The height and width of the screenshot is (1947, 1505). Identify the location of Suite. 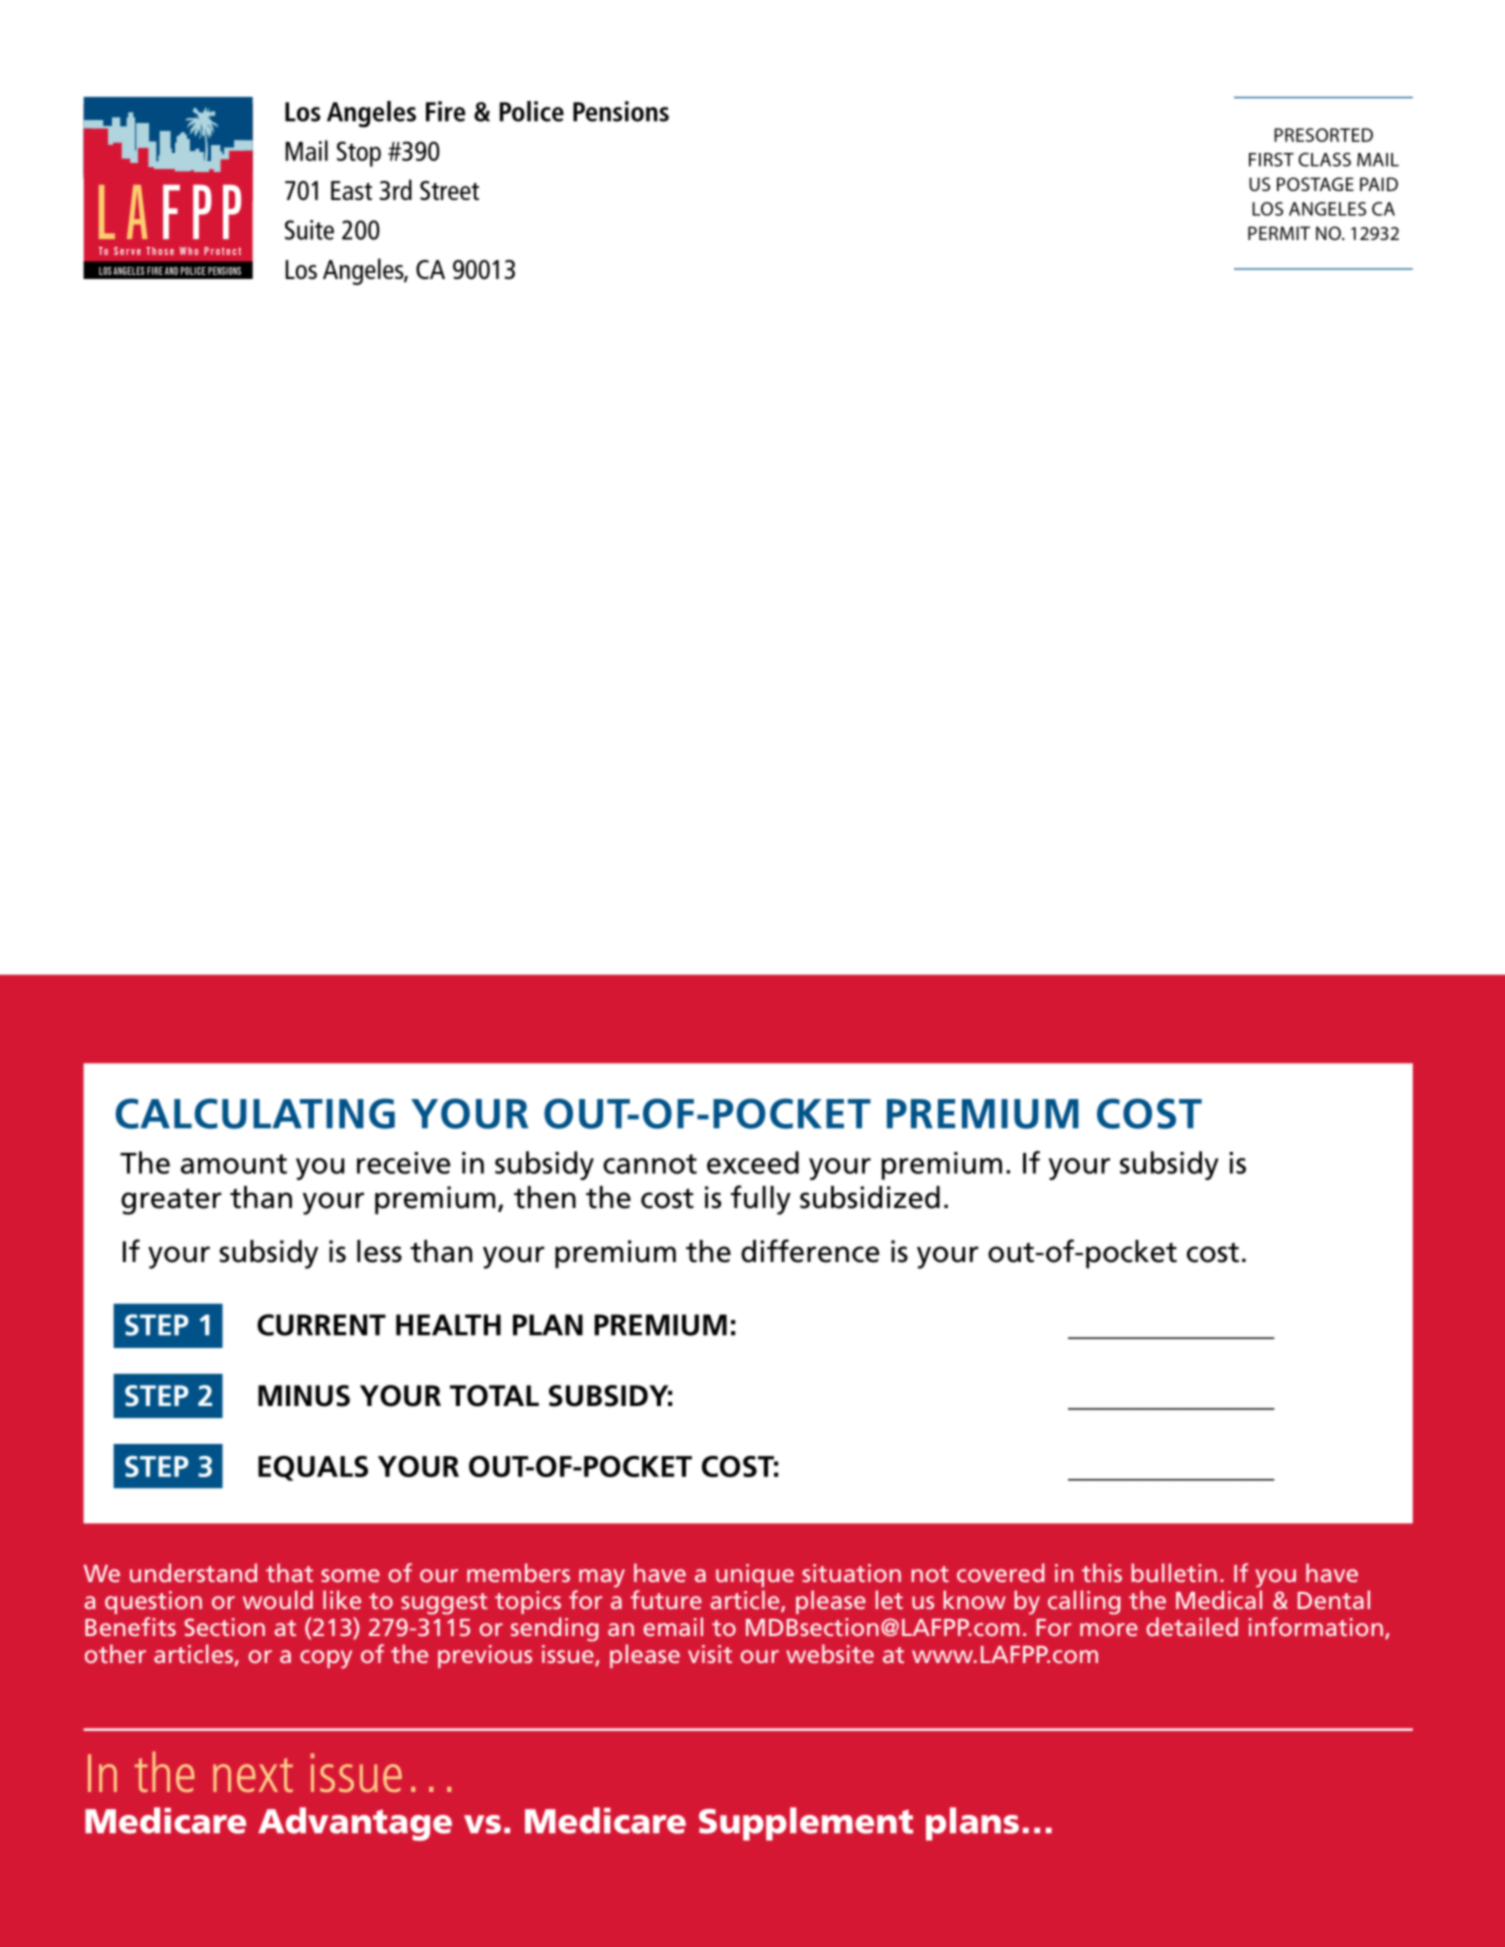
(309, 230).
